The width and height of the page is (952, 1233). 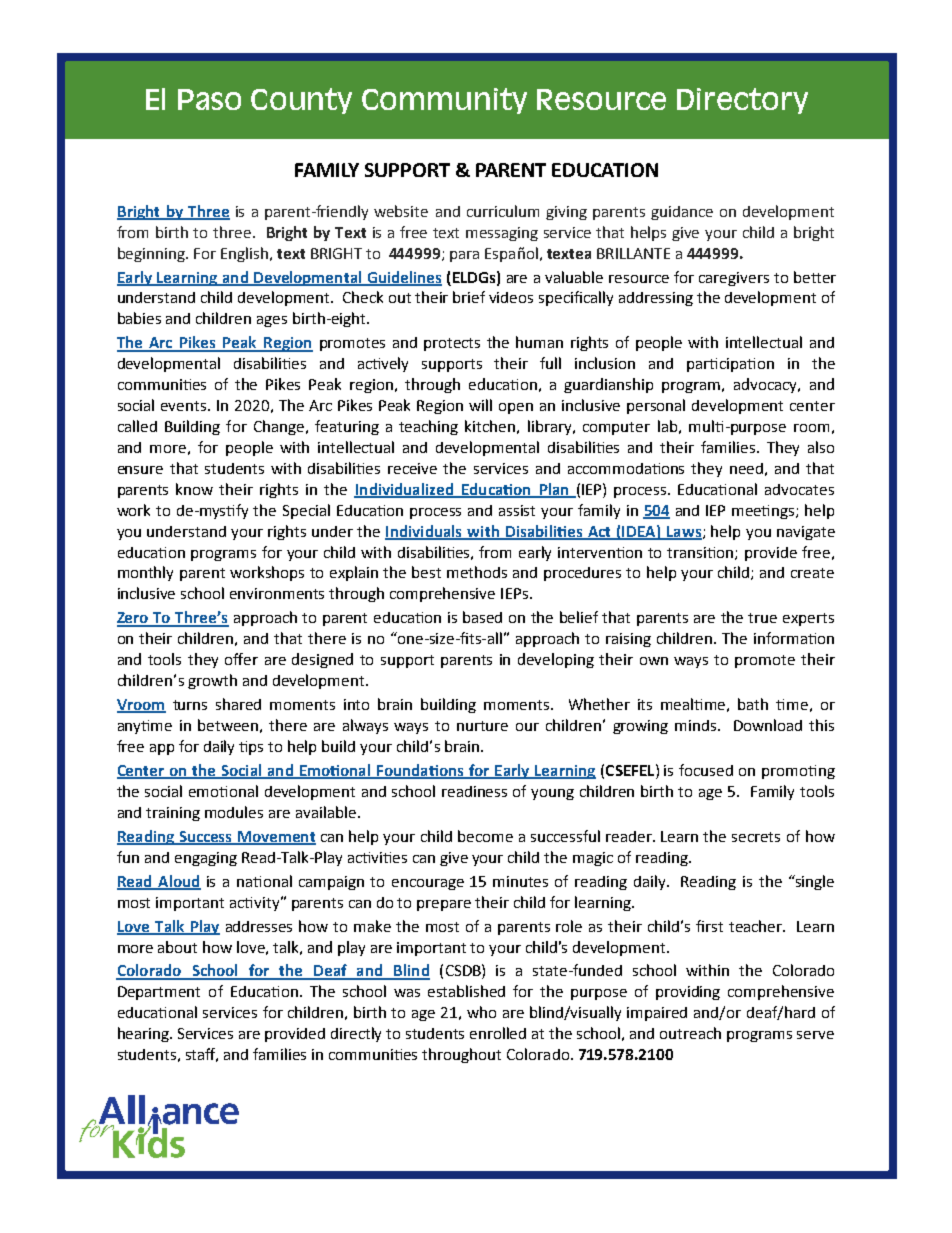 I want to click on true, so click(x=762, y=618).
